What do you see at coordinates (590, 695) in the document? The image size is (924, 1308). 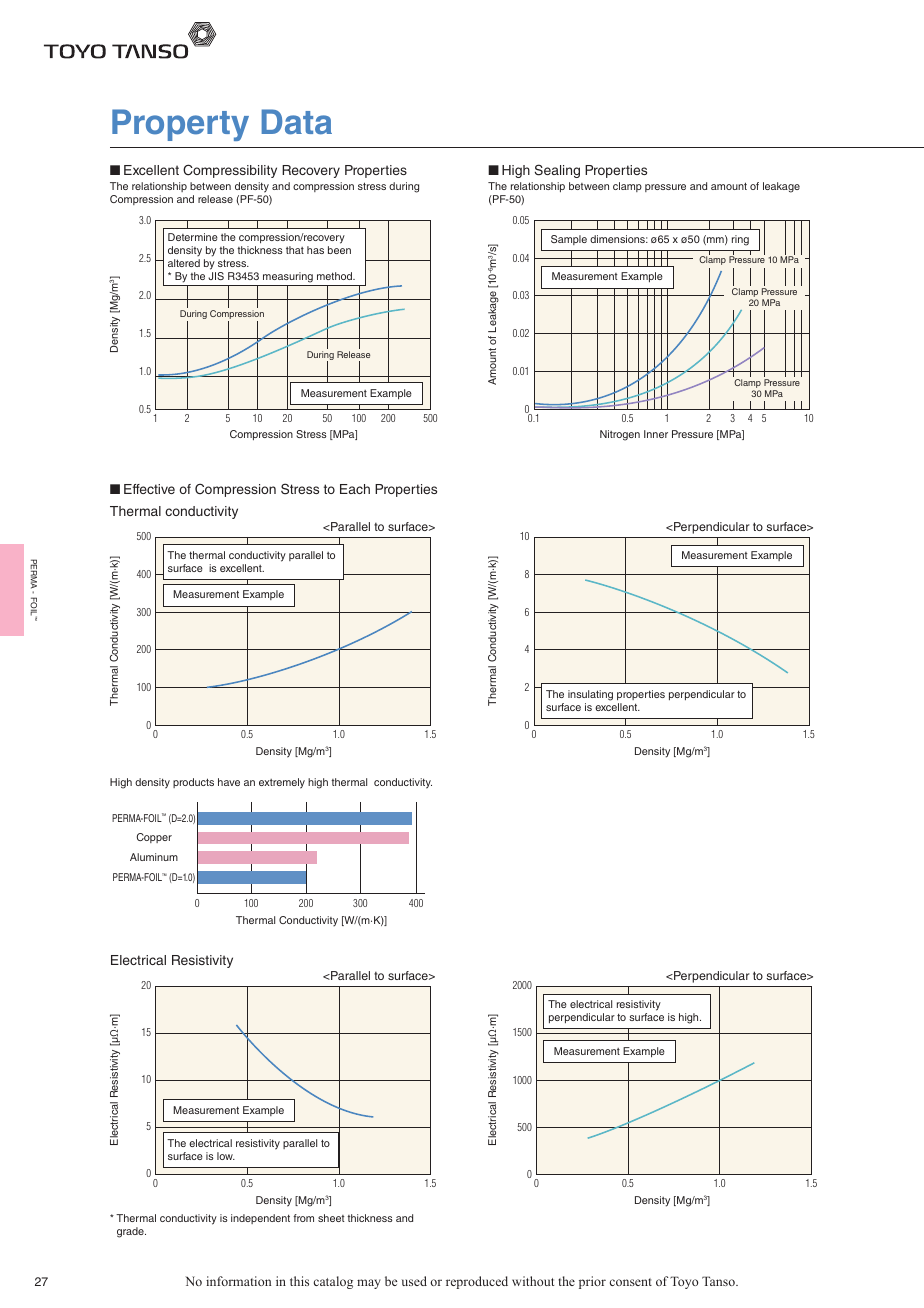 I see `insulating` at bounding box center [590, 695].
